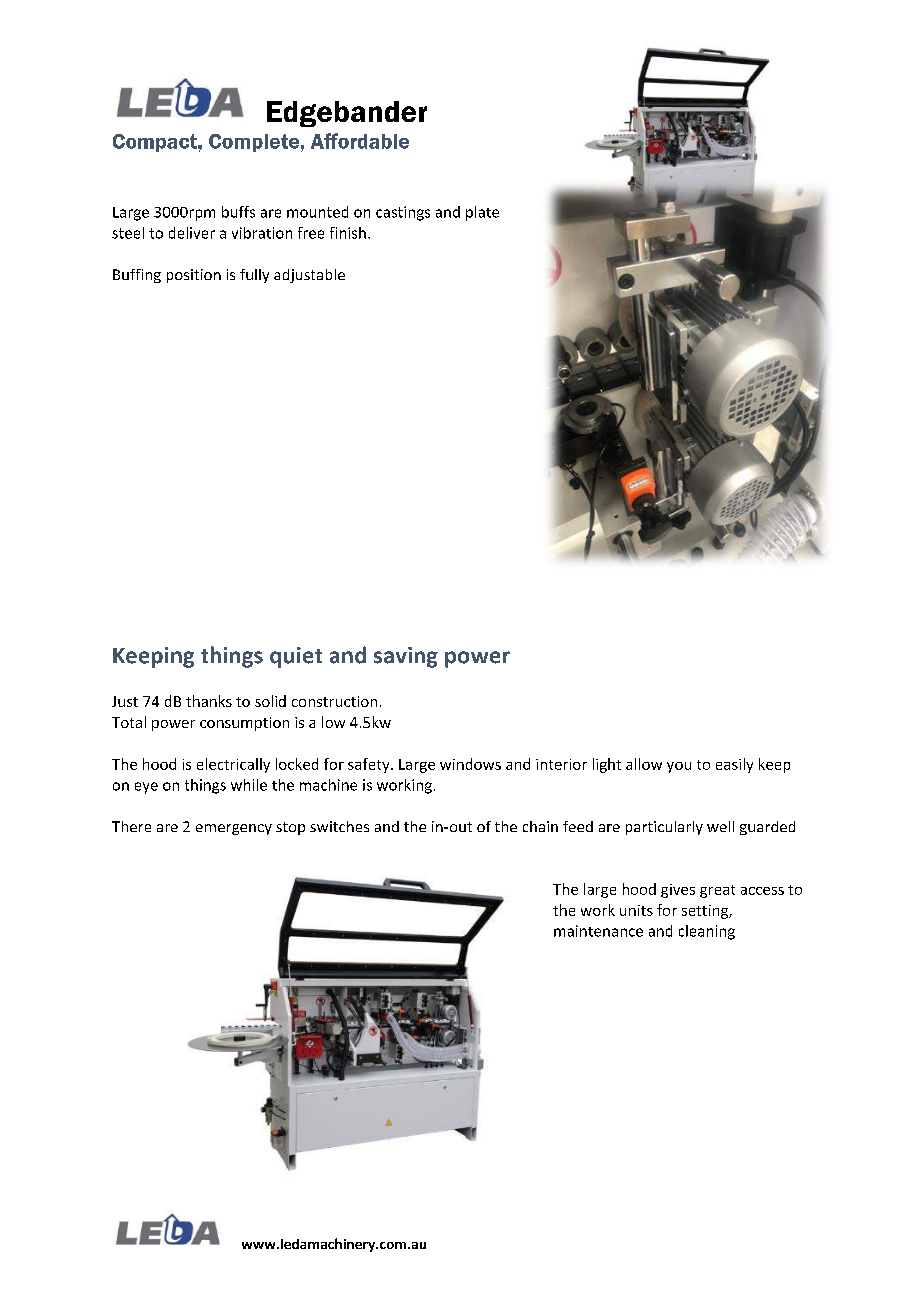 The width and height of the screenshot is (924, 1308). What do you see at coordinates (234, 829) in the screenshot?
I see `emergency` at bounding box center [234, 829].
